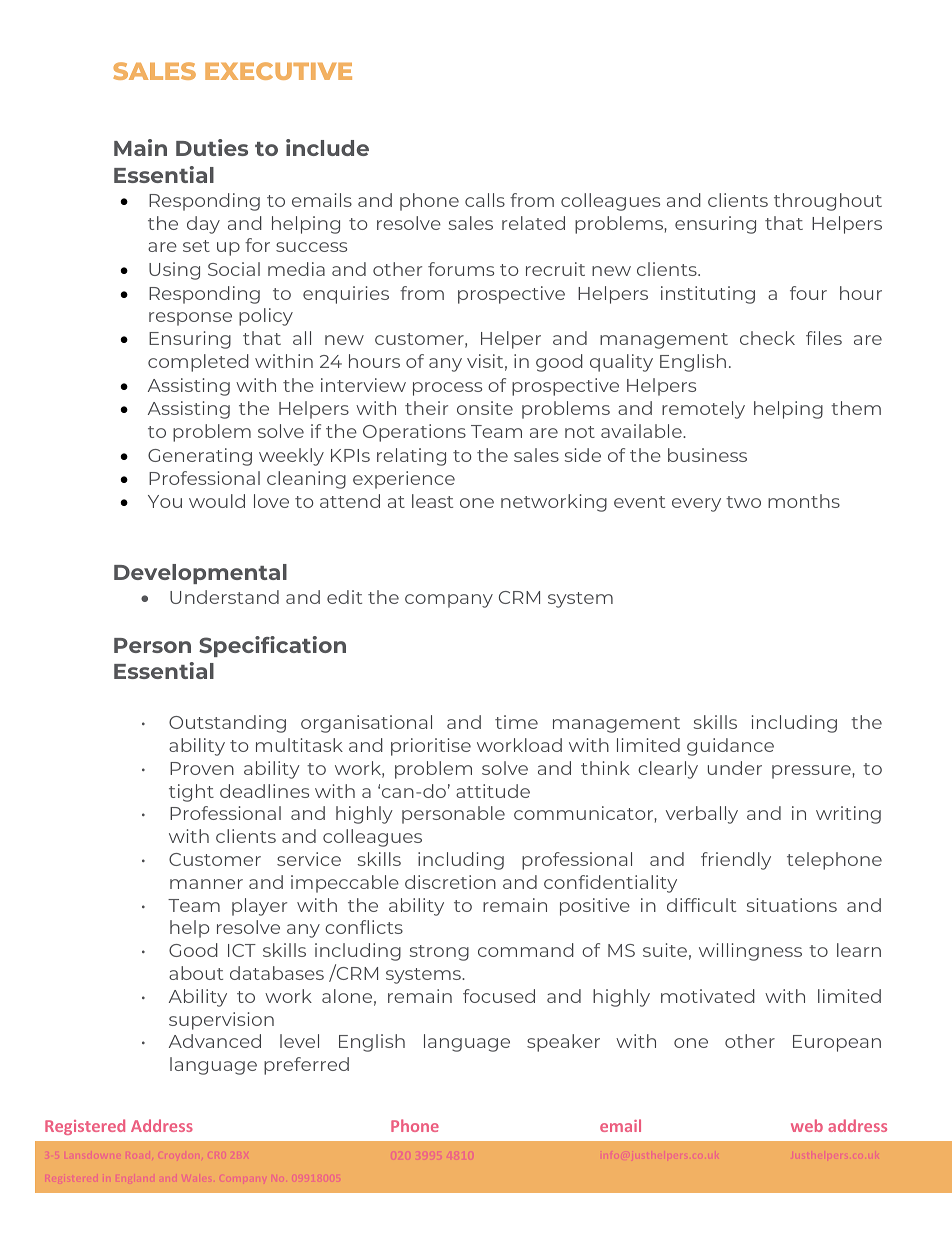  I want to click on preferred, so click(306, 1066).
